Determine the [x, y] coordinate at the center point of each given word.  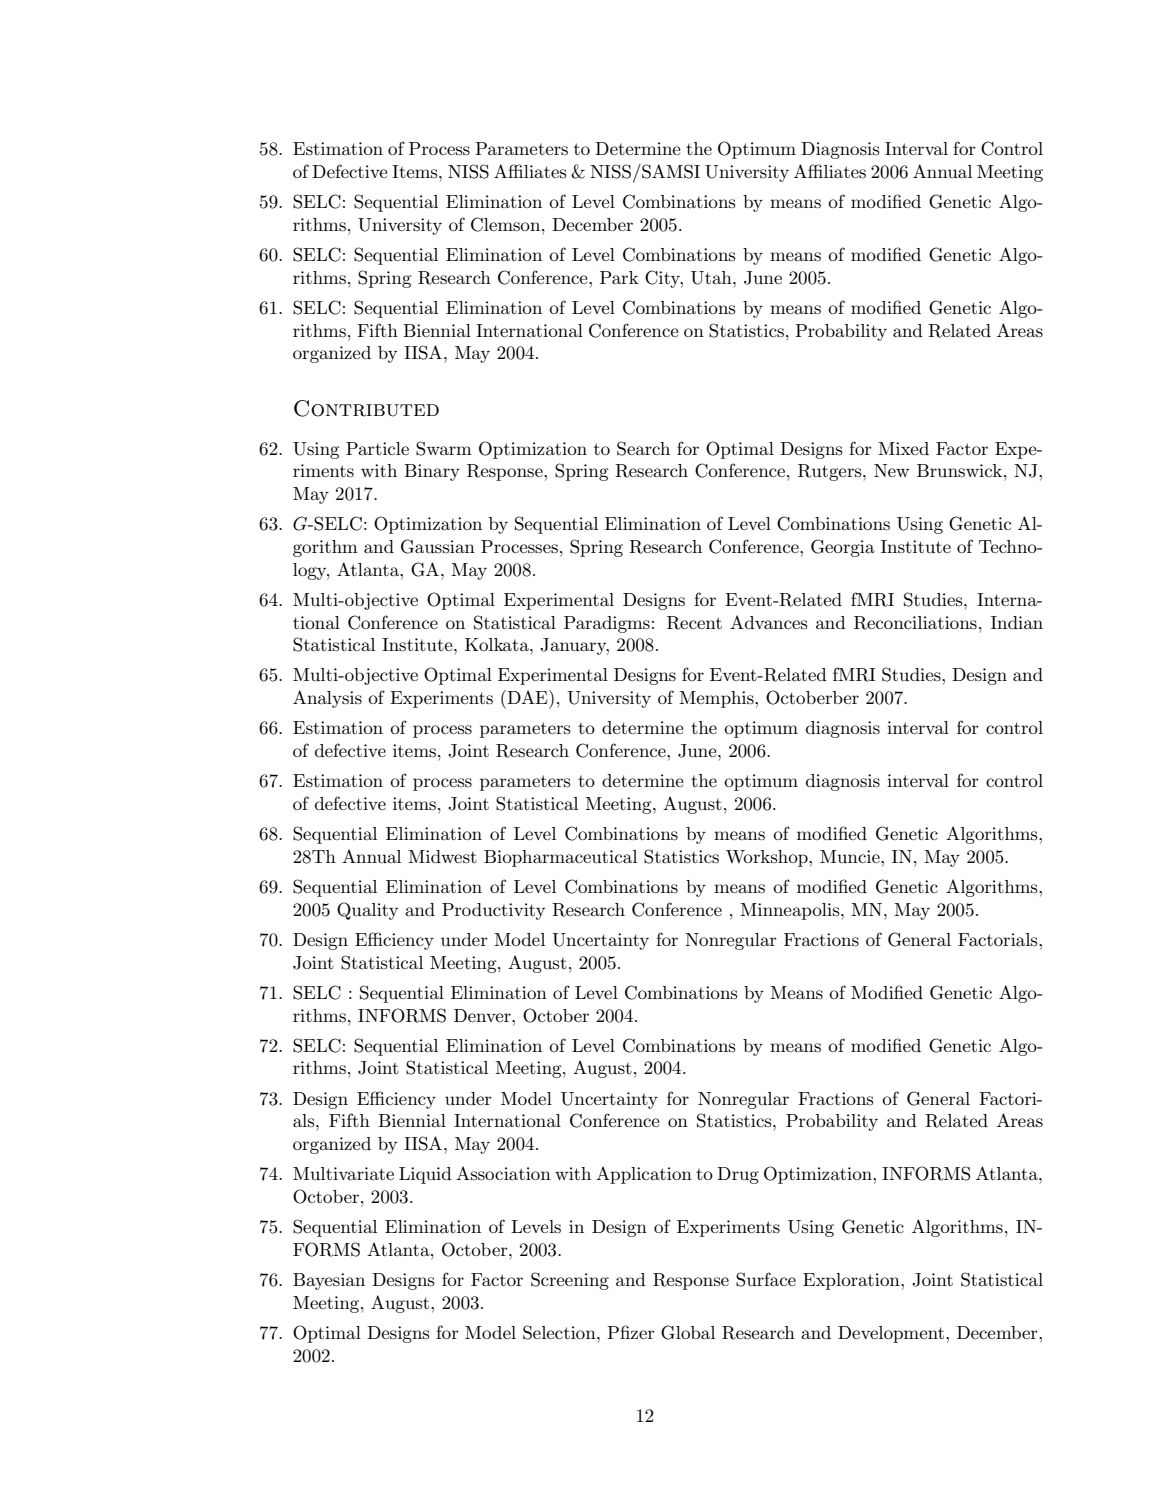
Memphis [717, 699]
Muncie [851, 856]
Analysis [327, 699]
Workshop [768, 858]
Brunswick [961, 471]
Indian [1017, 622]
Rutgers [831, 472]
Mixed [903, 448]
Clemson [507, 224]
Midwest [442, 857]
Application [644, 1175]
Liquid [425, 1175]
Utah [712, 278]
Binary [432, 472]
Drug [738, 1175]
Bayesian [329, 1281]
